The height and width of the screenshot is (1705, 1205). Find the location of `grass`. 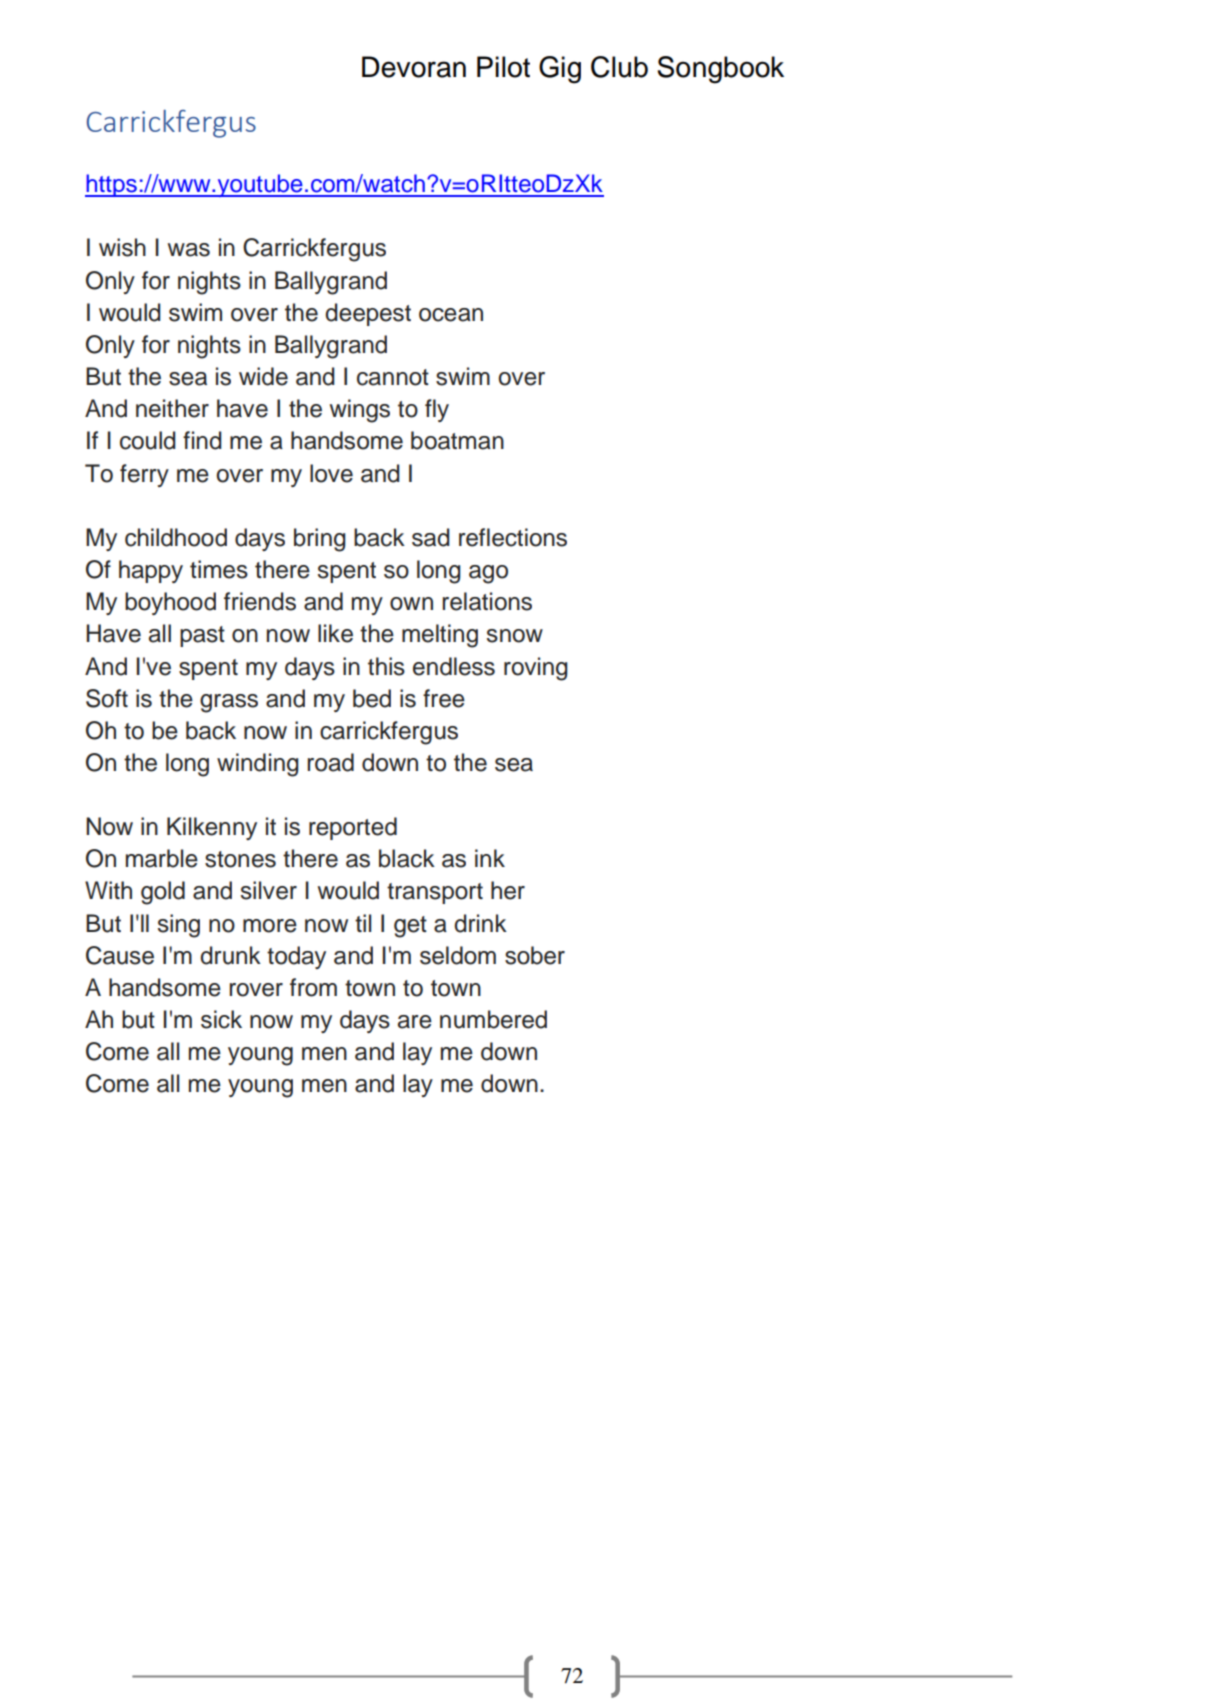

grass is located at coordinates (229, 703).
